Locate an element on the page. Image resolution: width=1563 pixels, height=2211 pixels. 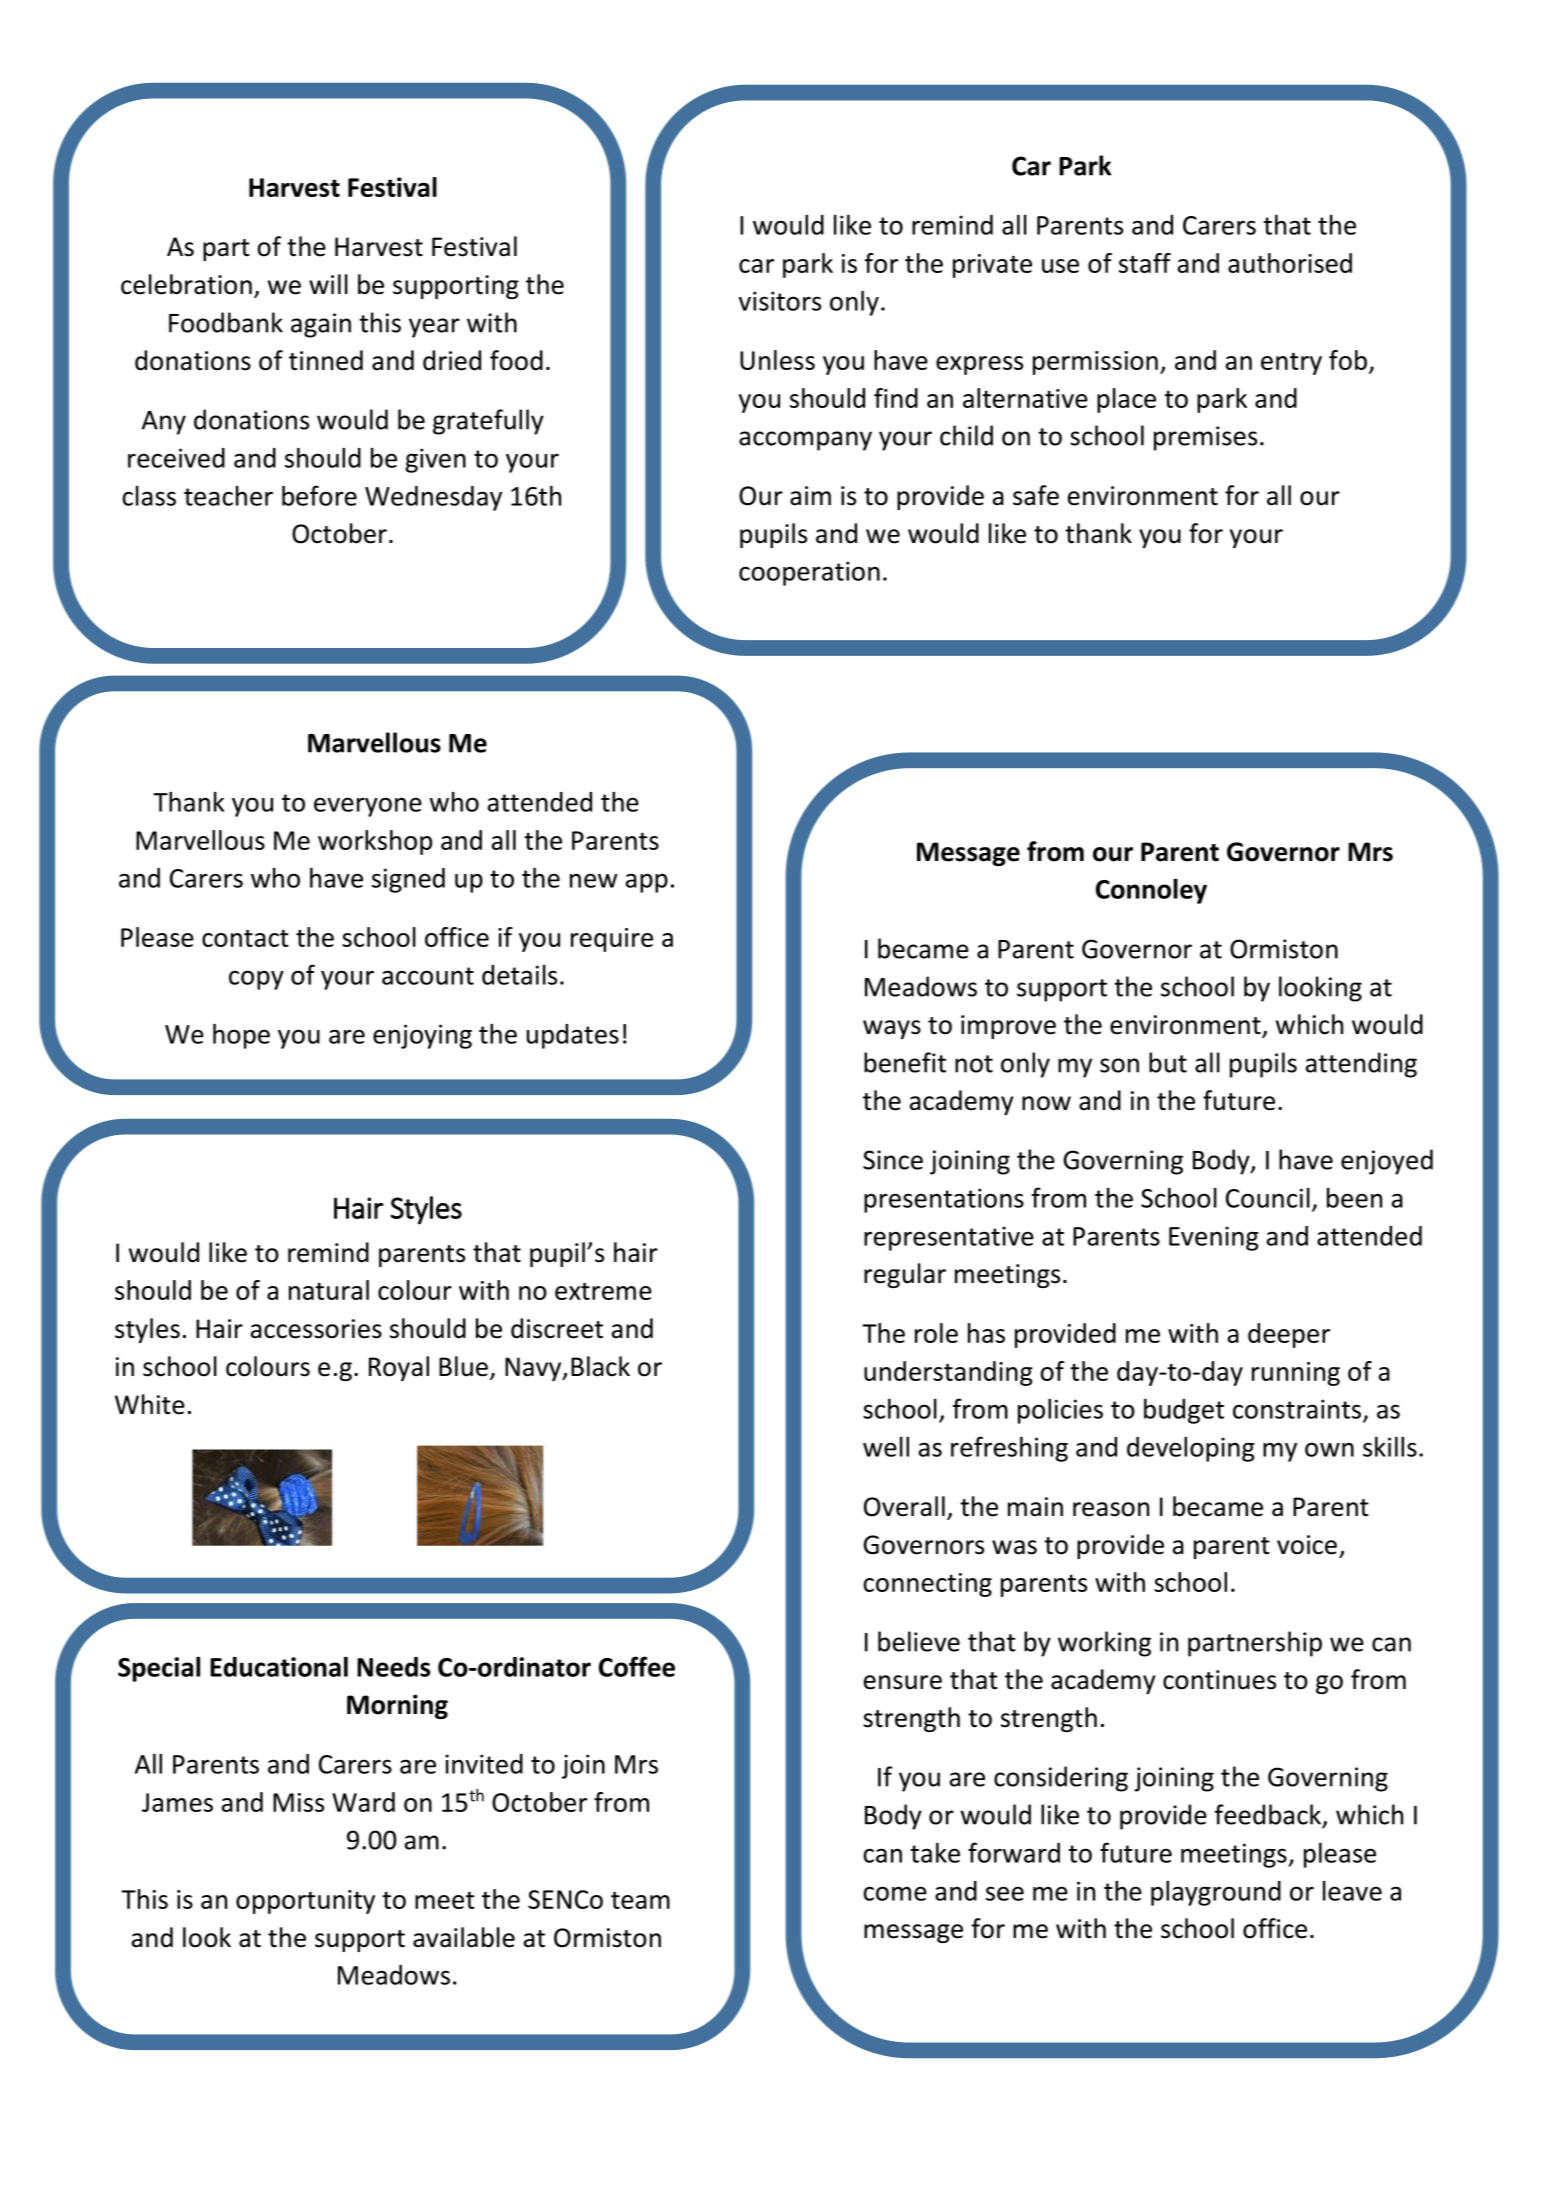
but is located at coordinates (1168, 1062).
